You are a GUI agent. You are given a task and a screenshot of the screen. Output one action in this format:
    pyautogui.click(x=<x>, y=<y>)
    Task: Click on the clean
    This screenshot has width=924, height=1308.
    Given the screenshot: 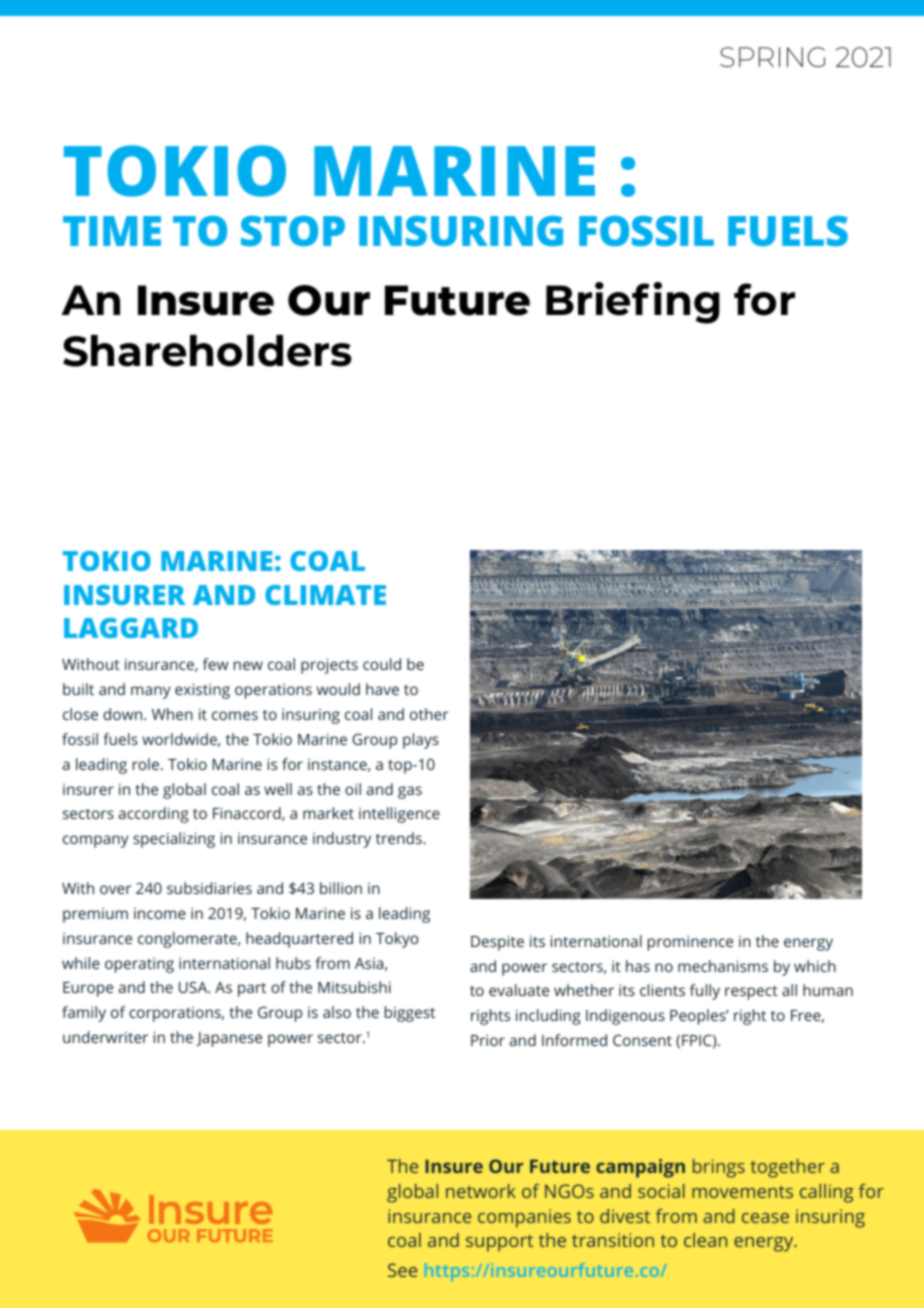 What is the action you would take?
    pyautogui.click(x=705, y=1240)
